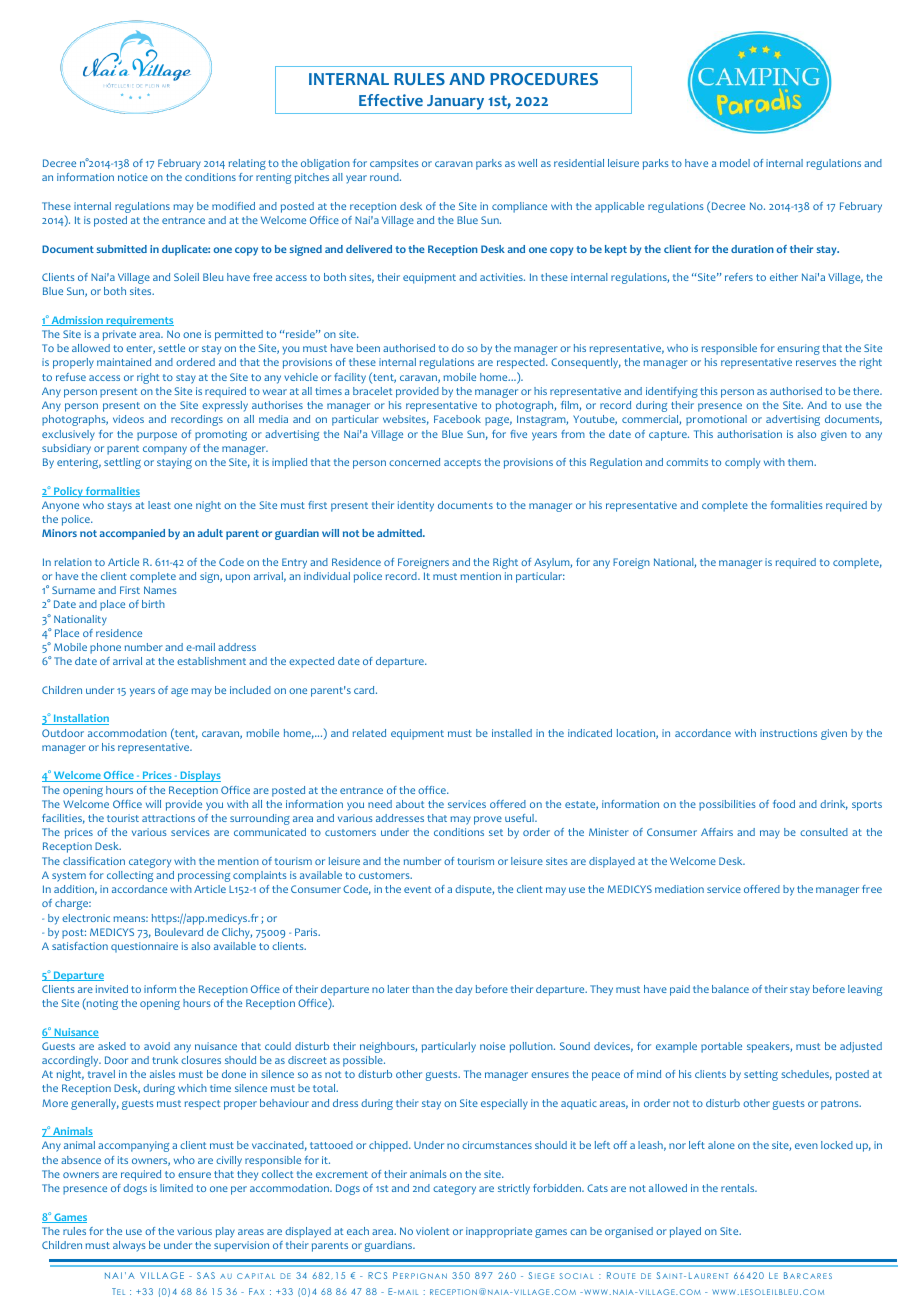 Image resolution: width=924 pixels, height=1309 pixels. What do you see at coordinates (742, 463) in the page?
I see `comply` at bounding box center [742, 463].
